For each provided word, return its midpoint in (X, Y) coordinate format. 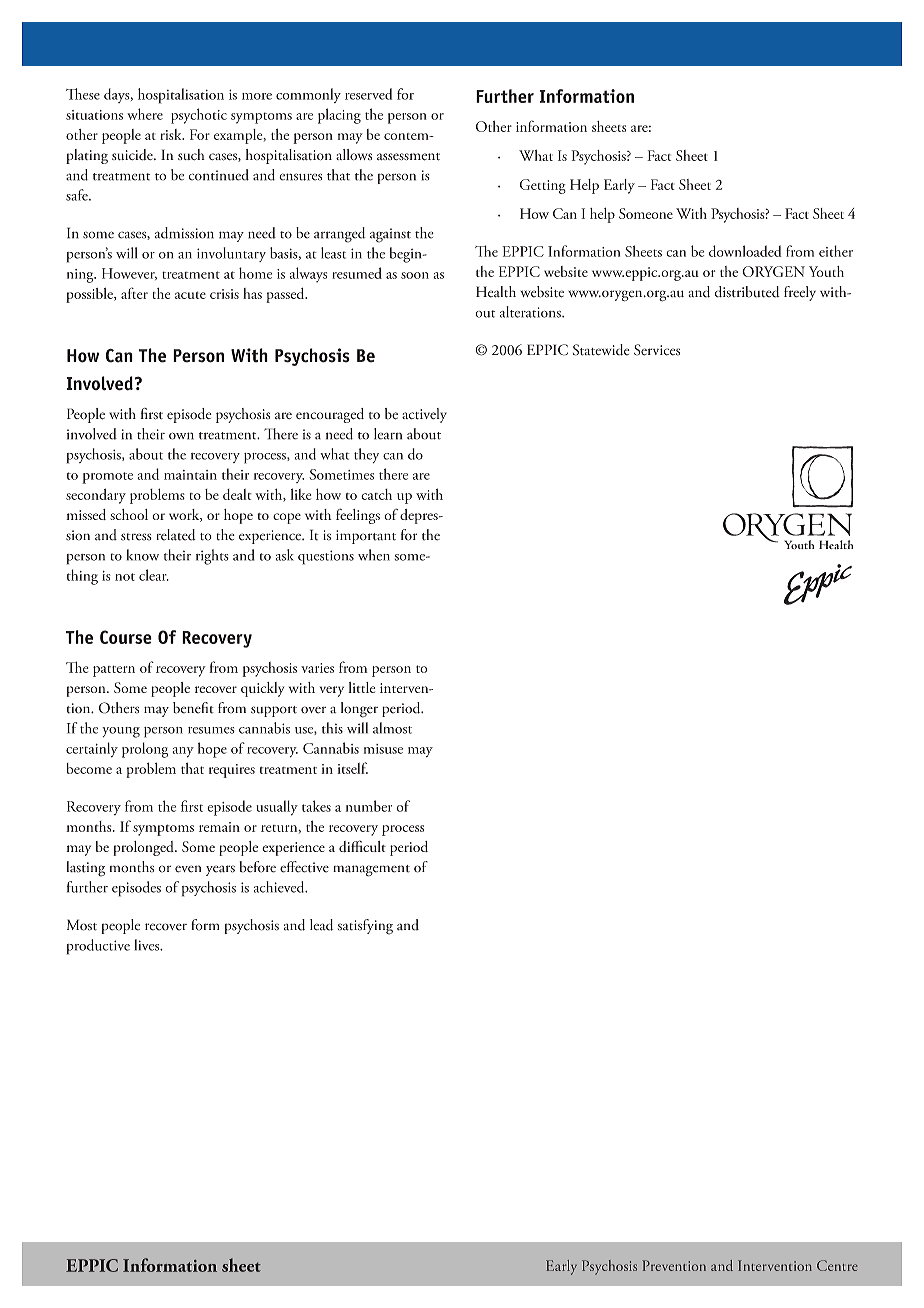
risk (172, 134)
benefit (193, 708)
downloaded (745, 251)
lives (148, 945)
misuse (383, 749)
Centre (837, 1265)
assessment (408, 157)
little (361, 687)
